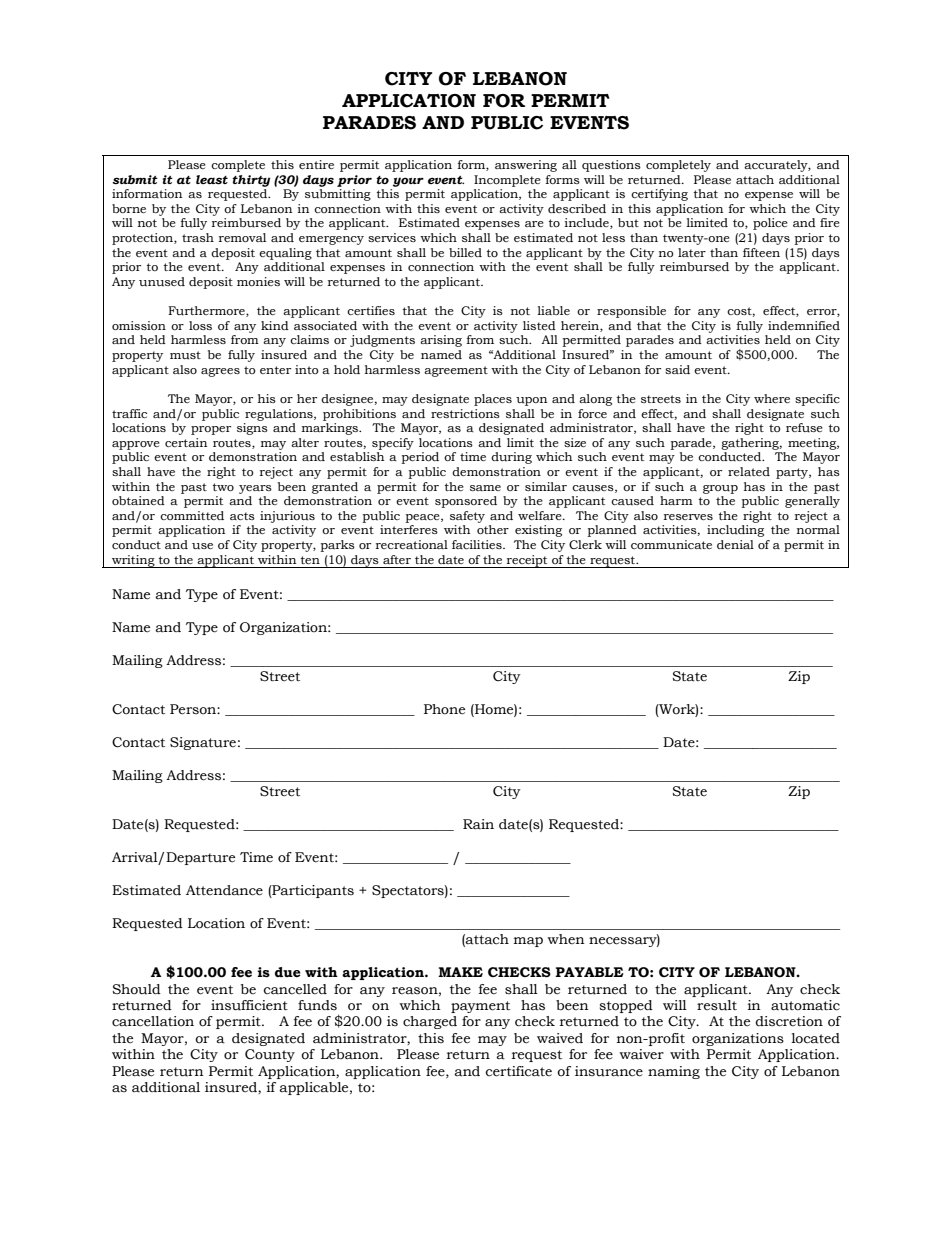 The image size is (952, 1233). I want to click on Phone, so click(444, 709).
